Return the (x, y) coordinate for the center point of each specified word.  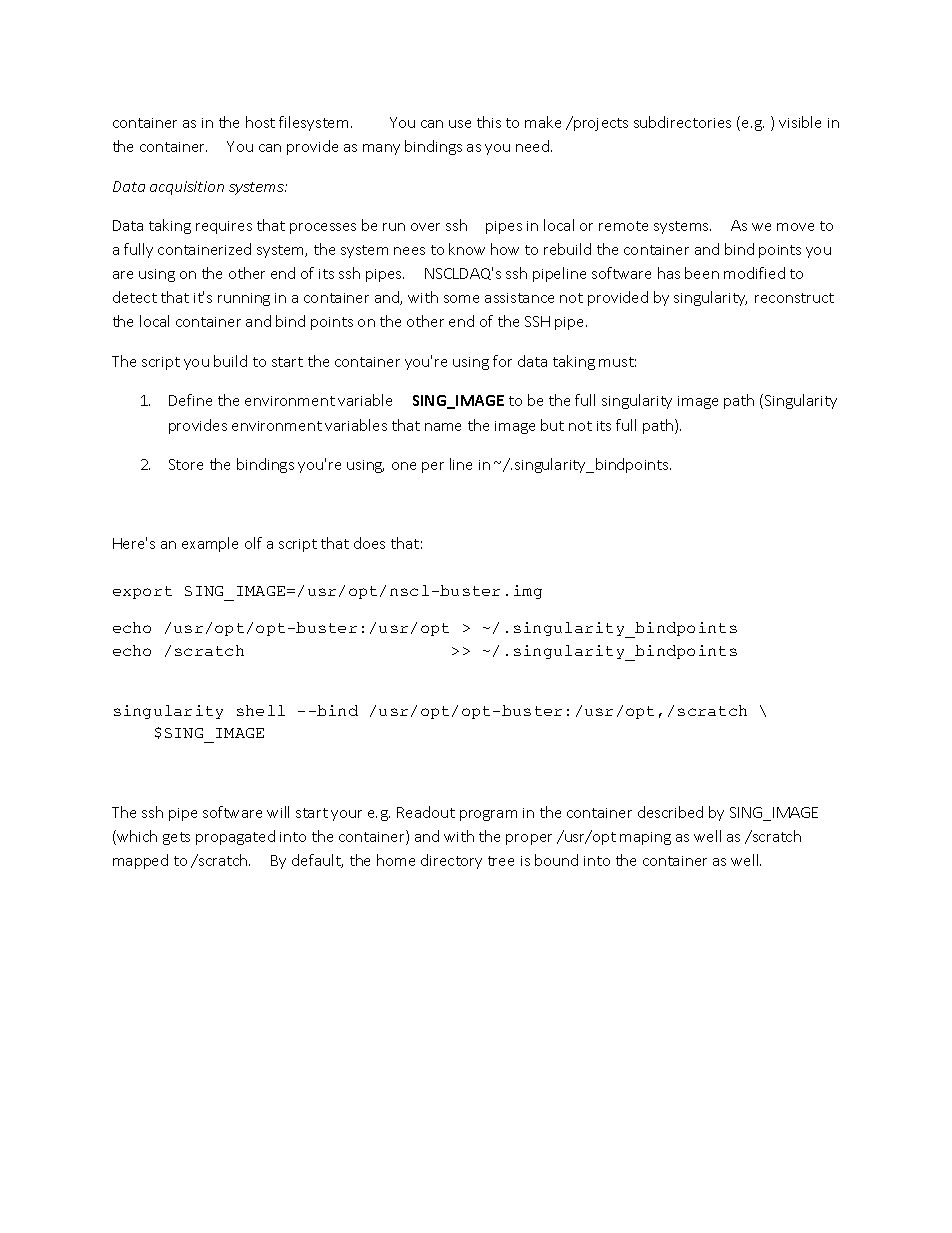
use (460, 124)
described (670, 812)
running (244, 299)
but (552, 425)
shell (261, 710)
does (369, 543)
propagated (235, 837)
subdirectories (682, 122)
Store (186, 464)
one (404, 466)
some (461, 299)
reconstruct (794, 298)
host (260, 122)
